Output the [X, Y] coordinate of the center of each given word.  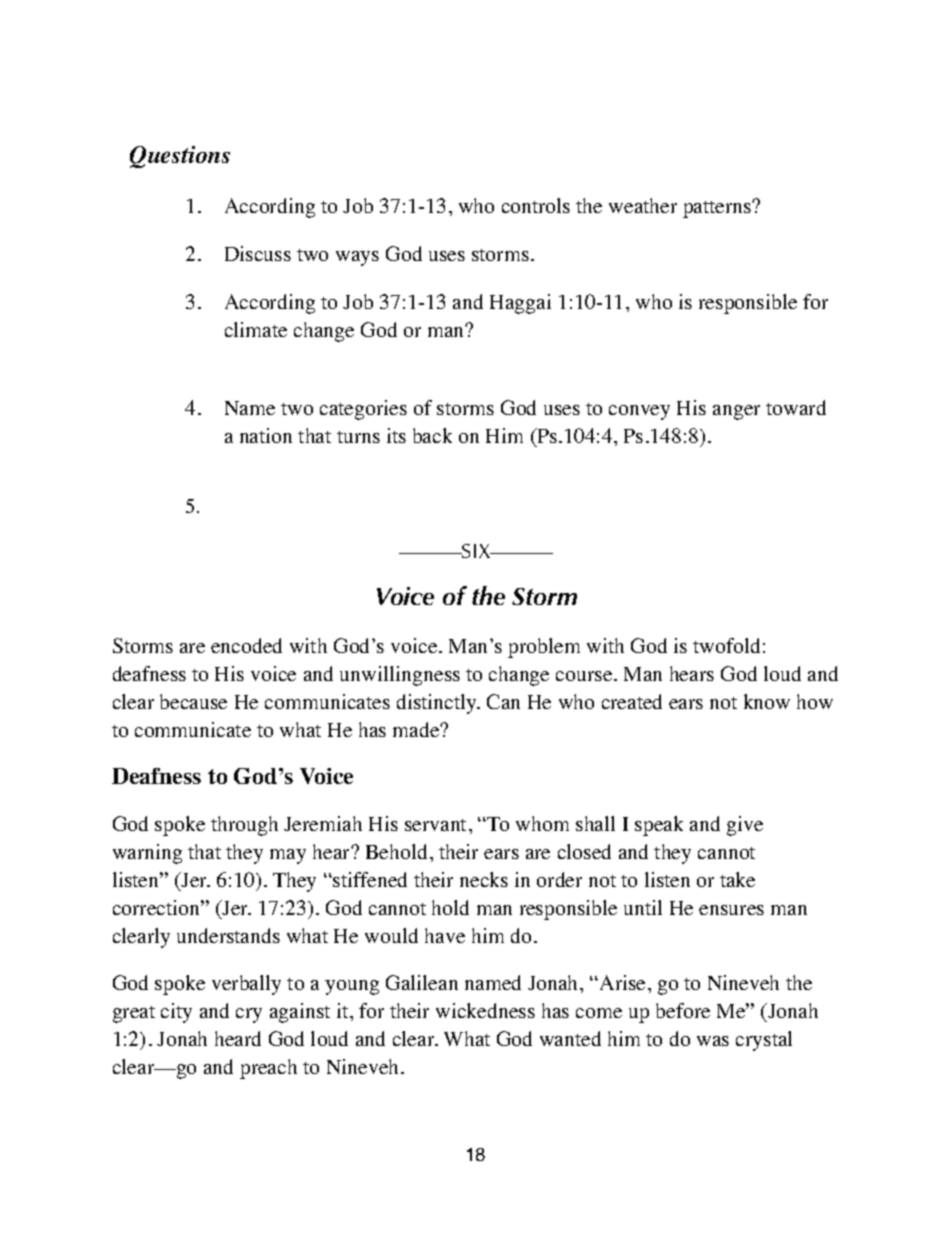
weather [643, 205]
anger [736, 412]
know [767, 701]
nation [266, 435]
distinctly [438, 704]
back [432, 435]
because [193, 701]
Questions [180, 157]
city [176, 1013]
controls [536, 205]
